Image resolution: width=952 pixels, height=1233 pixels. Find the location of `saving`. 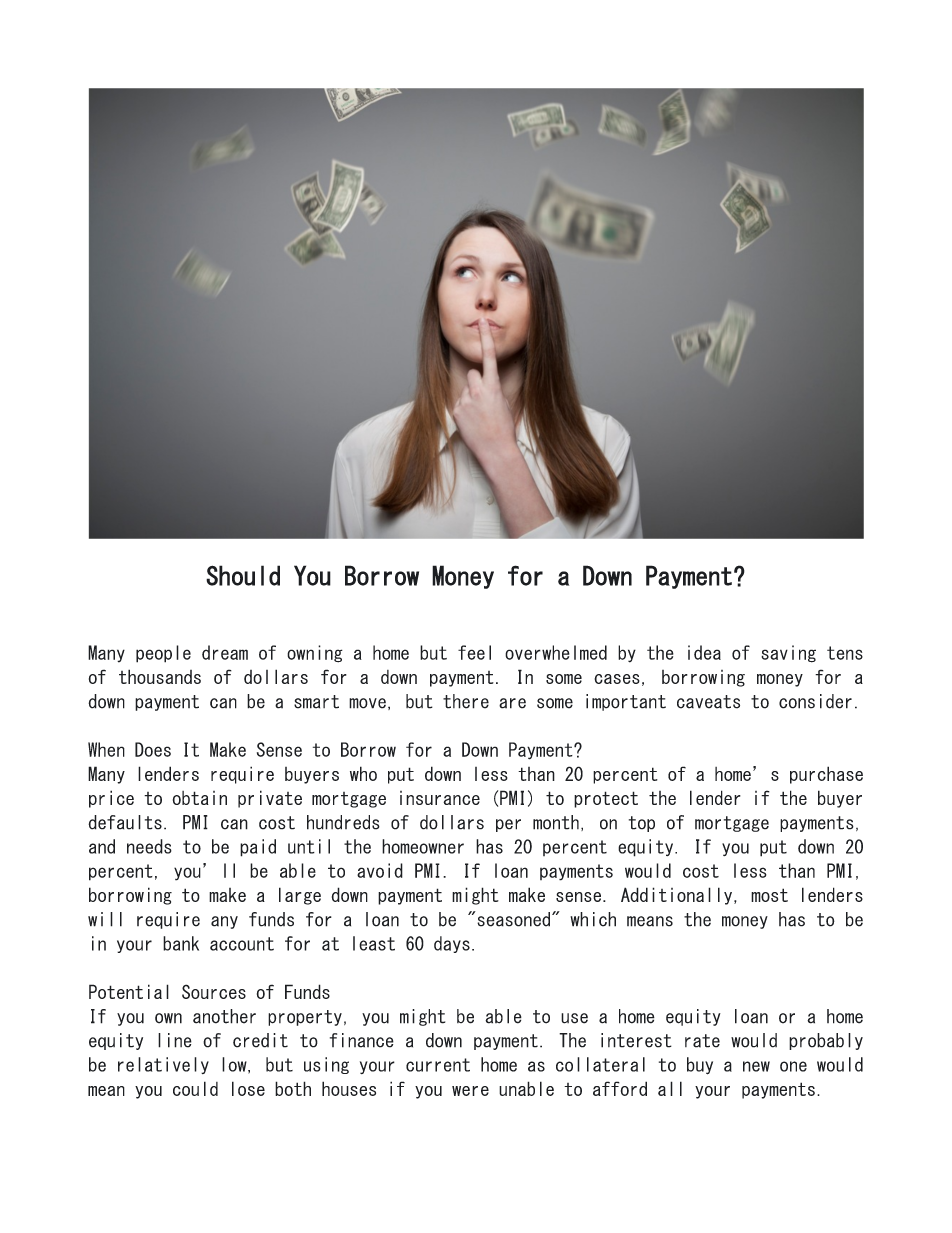

saving is located at coordinates (788, 654).
